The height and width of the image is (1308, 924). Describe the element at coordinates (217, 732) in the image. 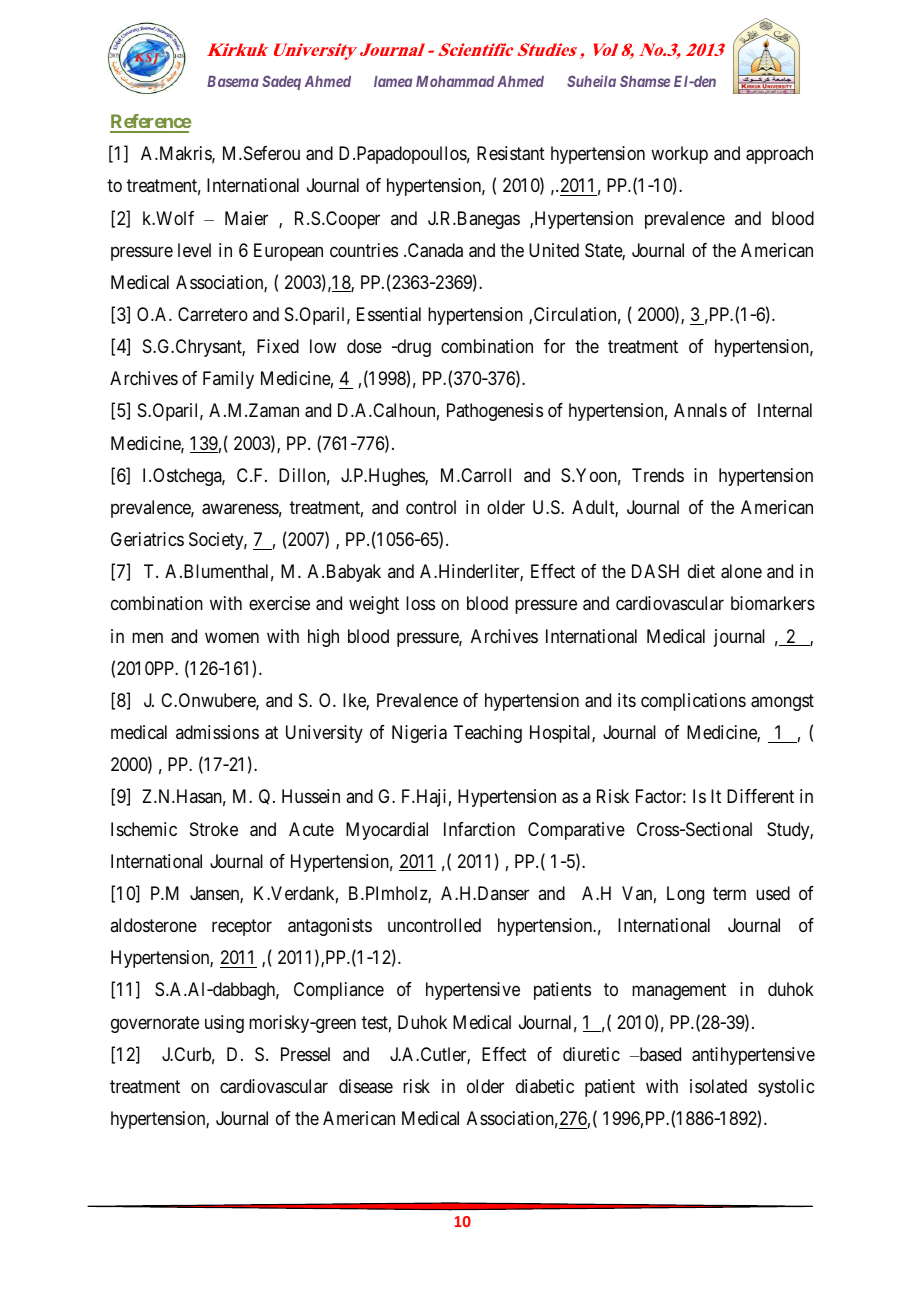

I see `admissions` at that location.
